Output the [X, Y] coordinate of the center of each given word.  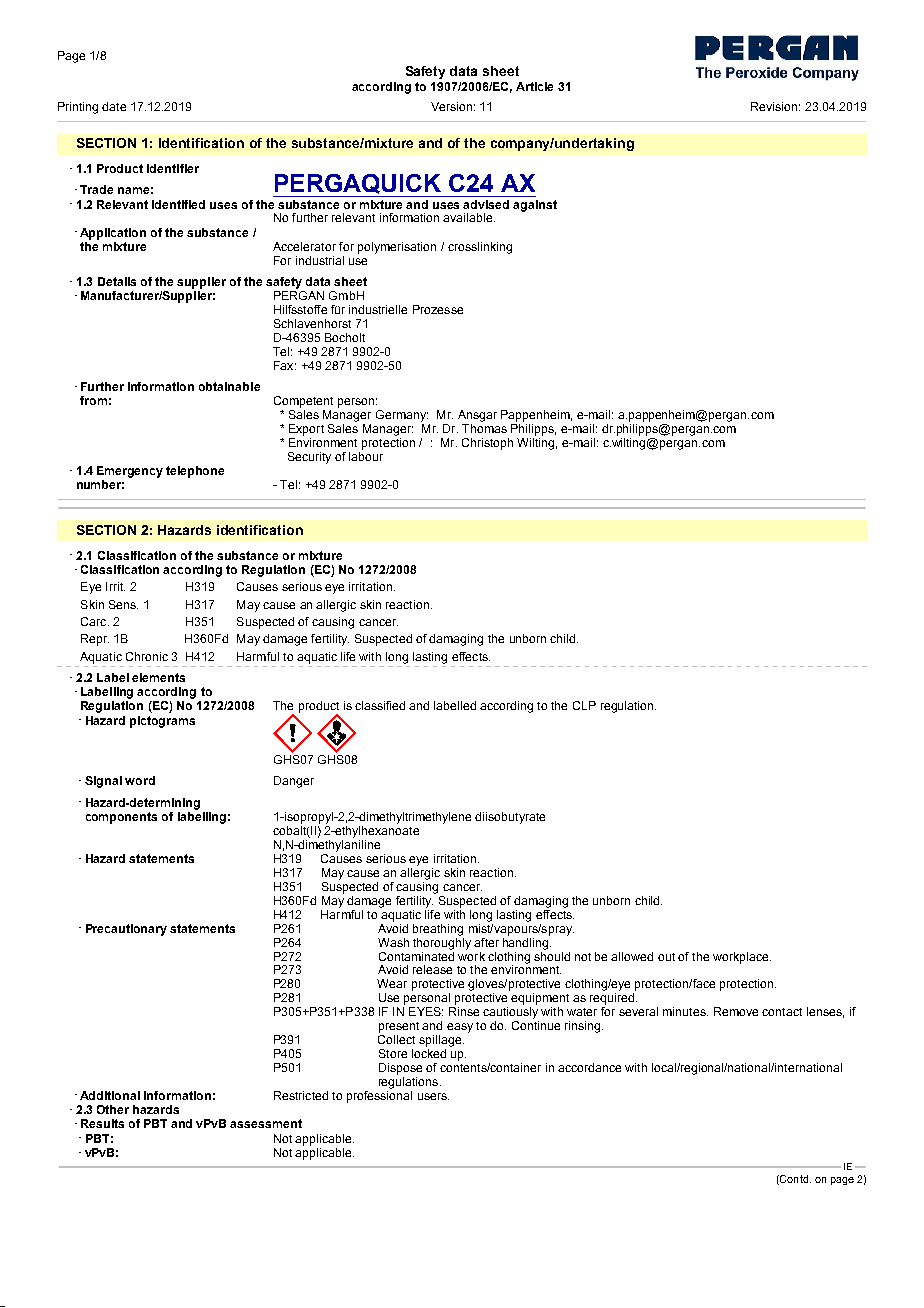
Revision [774, 106]
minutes [685, 1011]
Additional [110, 1095]
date [114, 106]
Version [451, 106]
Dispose [400, 1069]
